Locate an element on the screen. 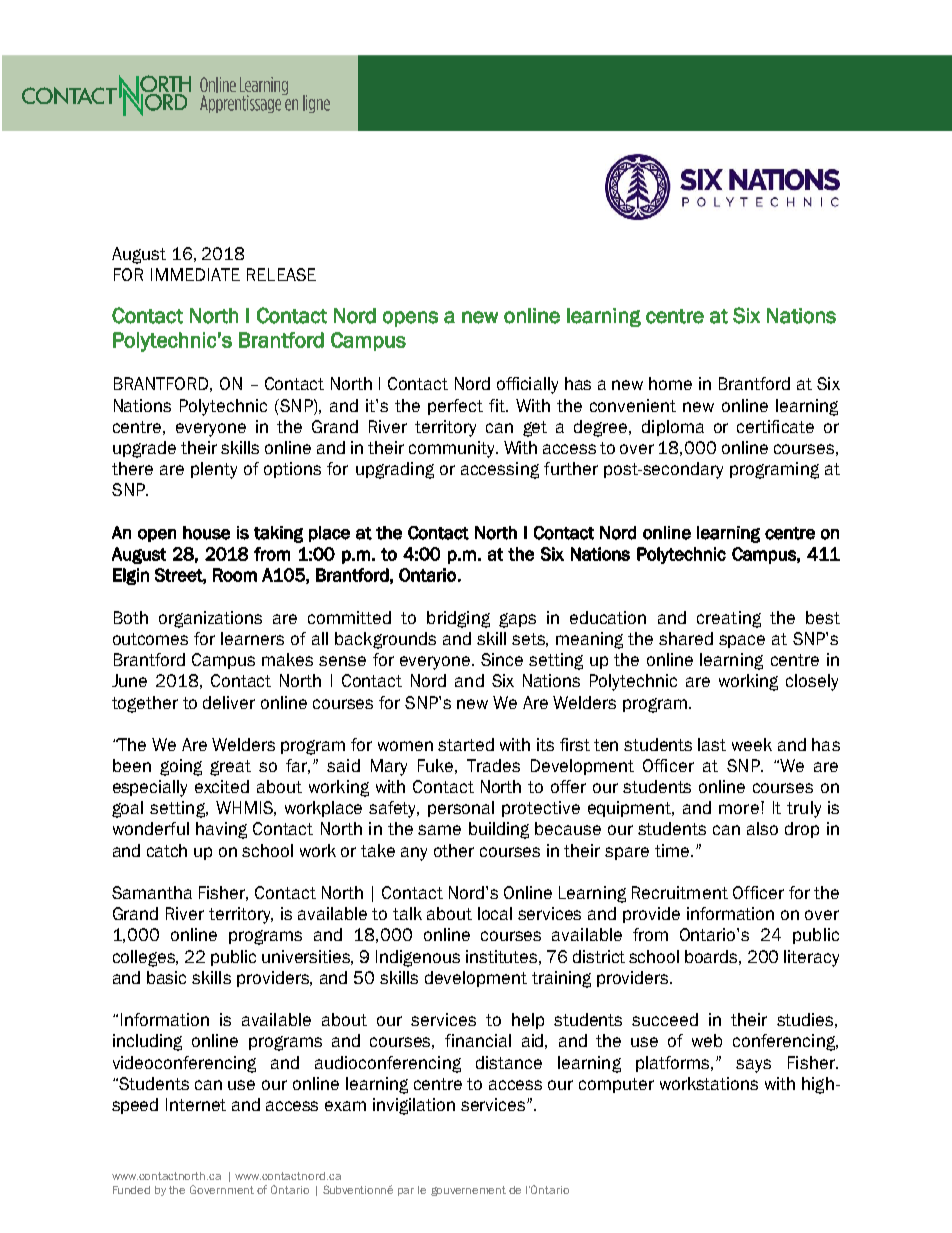  officially is located at coordinates (527, 385).
